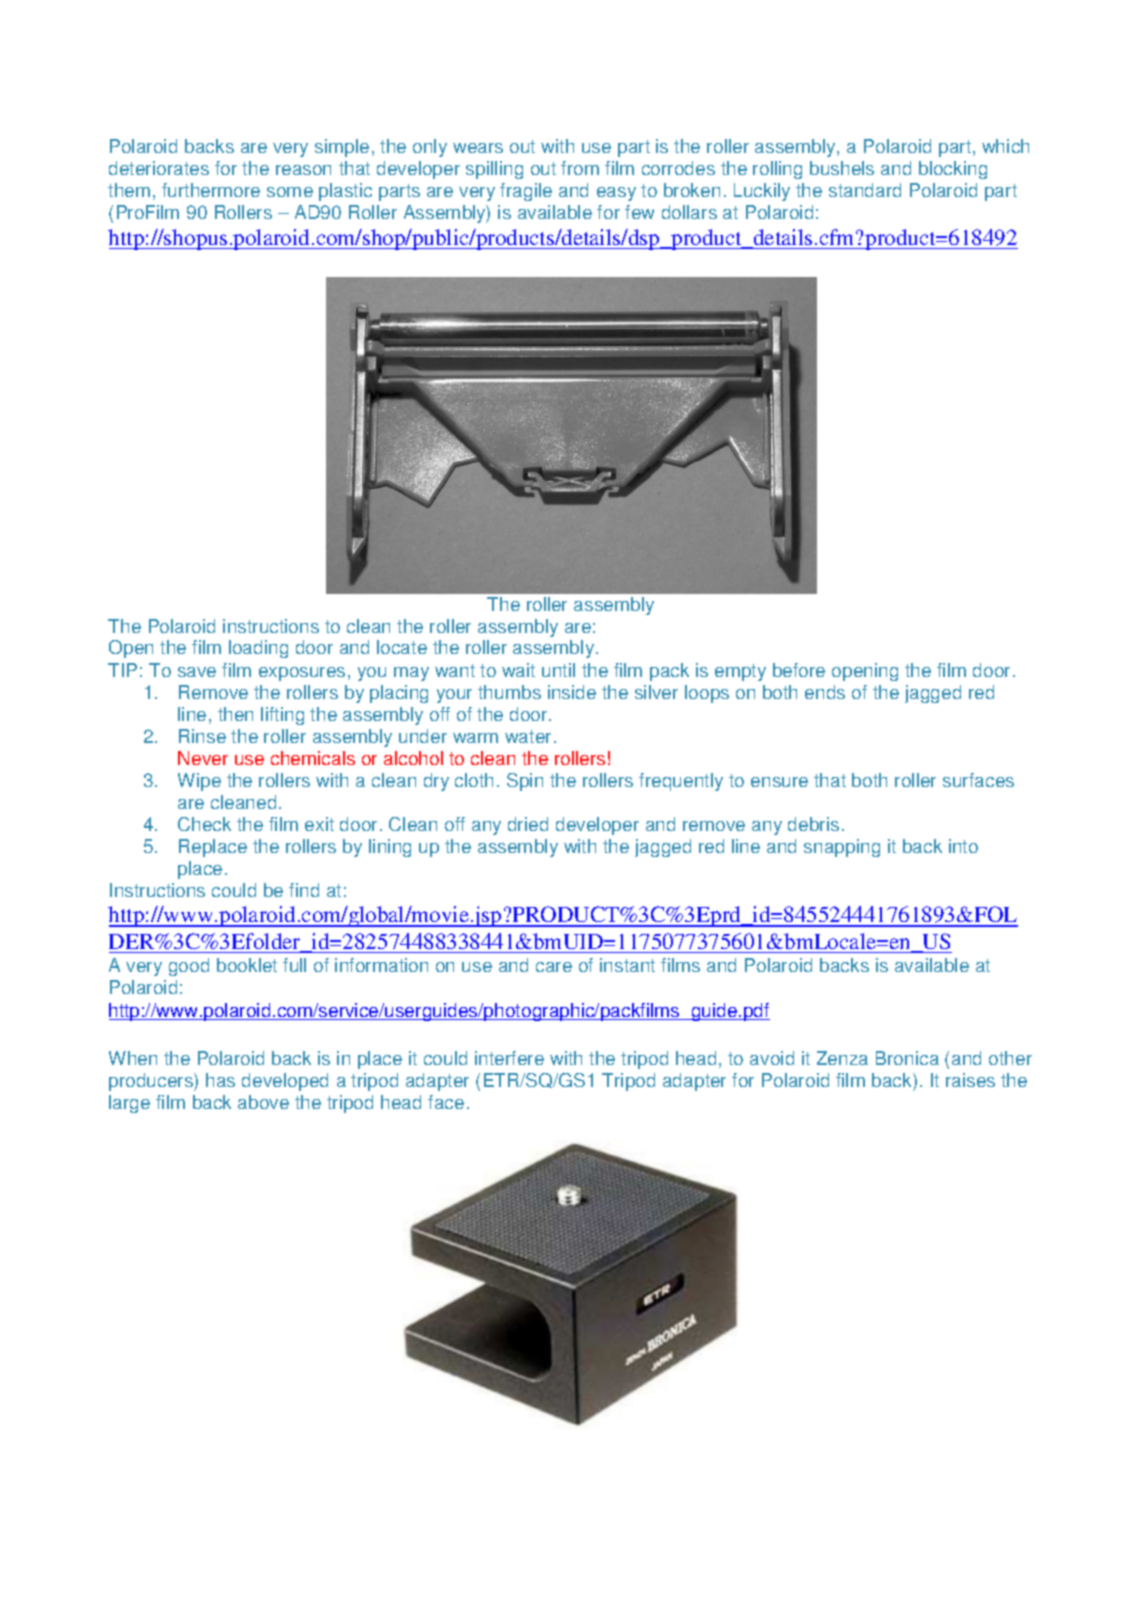 This screenshot has height=1616, width=1142. What do you see at coordinates (211, 190) in the screenshot?
I see `furthermore` at bounding box center [211, 190].
